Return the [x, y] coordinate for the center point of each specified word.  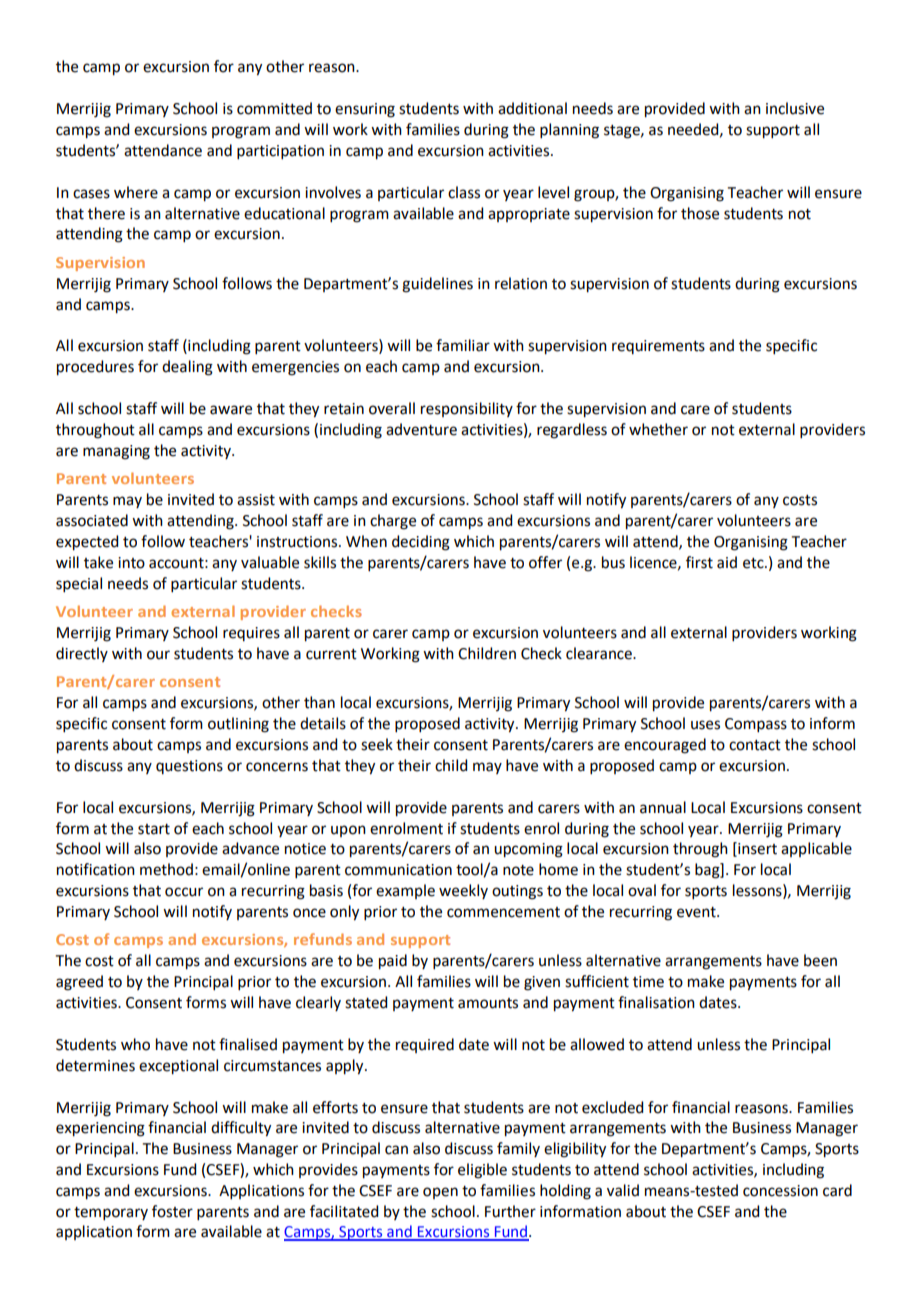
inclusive [795, 108]
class [464, 192]
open [440, 1193]
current [331, 654]
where [136, 192]
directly [82, 654]
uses [705, 725]
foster [172, 1211]
